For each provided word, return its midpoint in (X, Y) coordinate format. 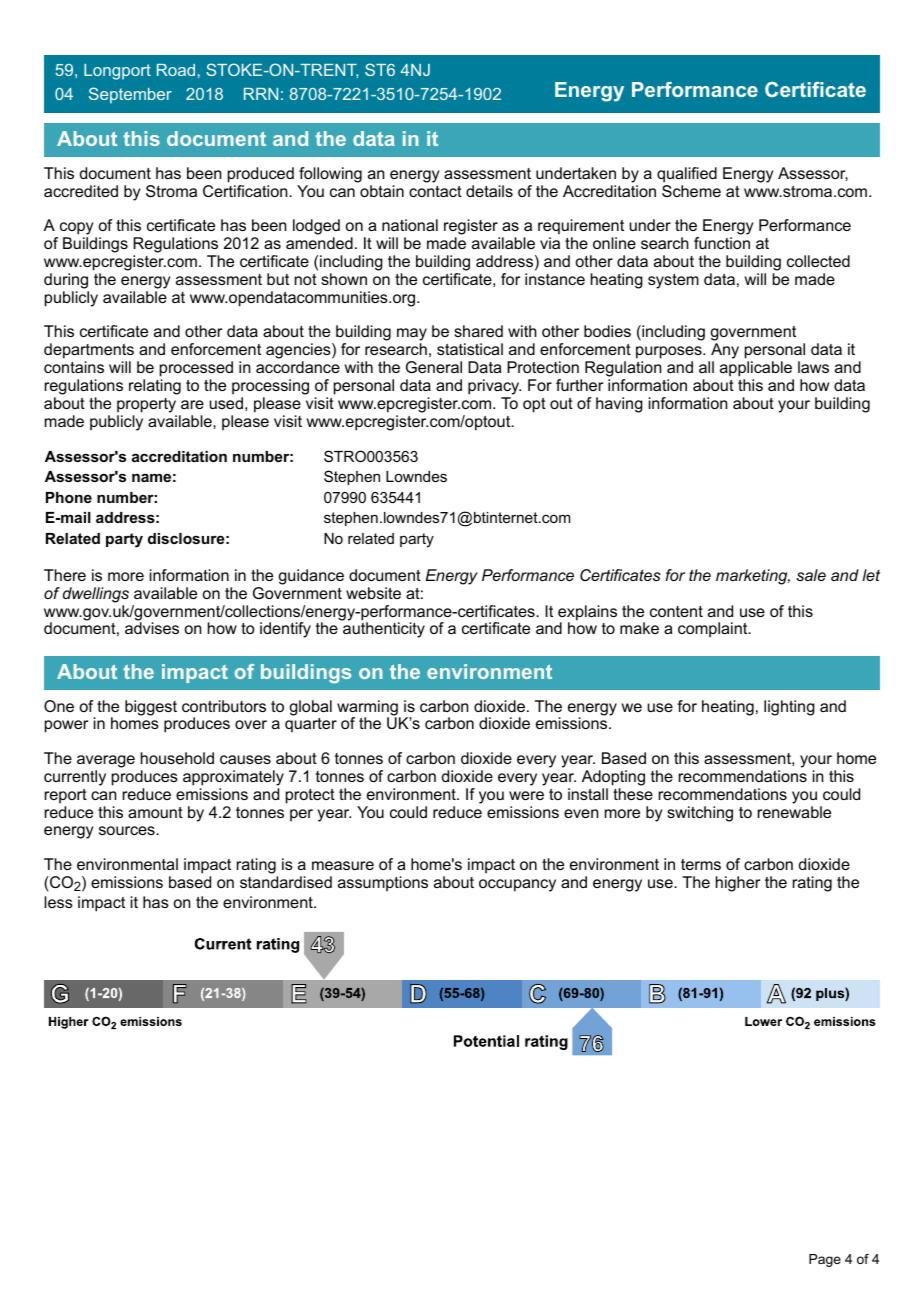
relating (155, 387)
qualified (687, 175)
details (489, 191)
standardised (286, 882)
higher (738, 884)
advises (152, 628)
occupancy (517, 885)
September (130, 95)
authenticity (384, 630)
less (58, 902)
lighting (789, 708)
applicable (756, 369)
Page (825, 1260)
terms (701, 864)
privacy (494, 387)
